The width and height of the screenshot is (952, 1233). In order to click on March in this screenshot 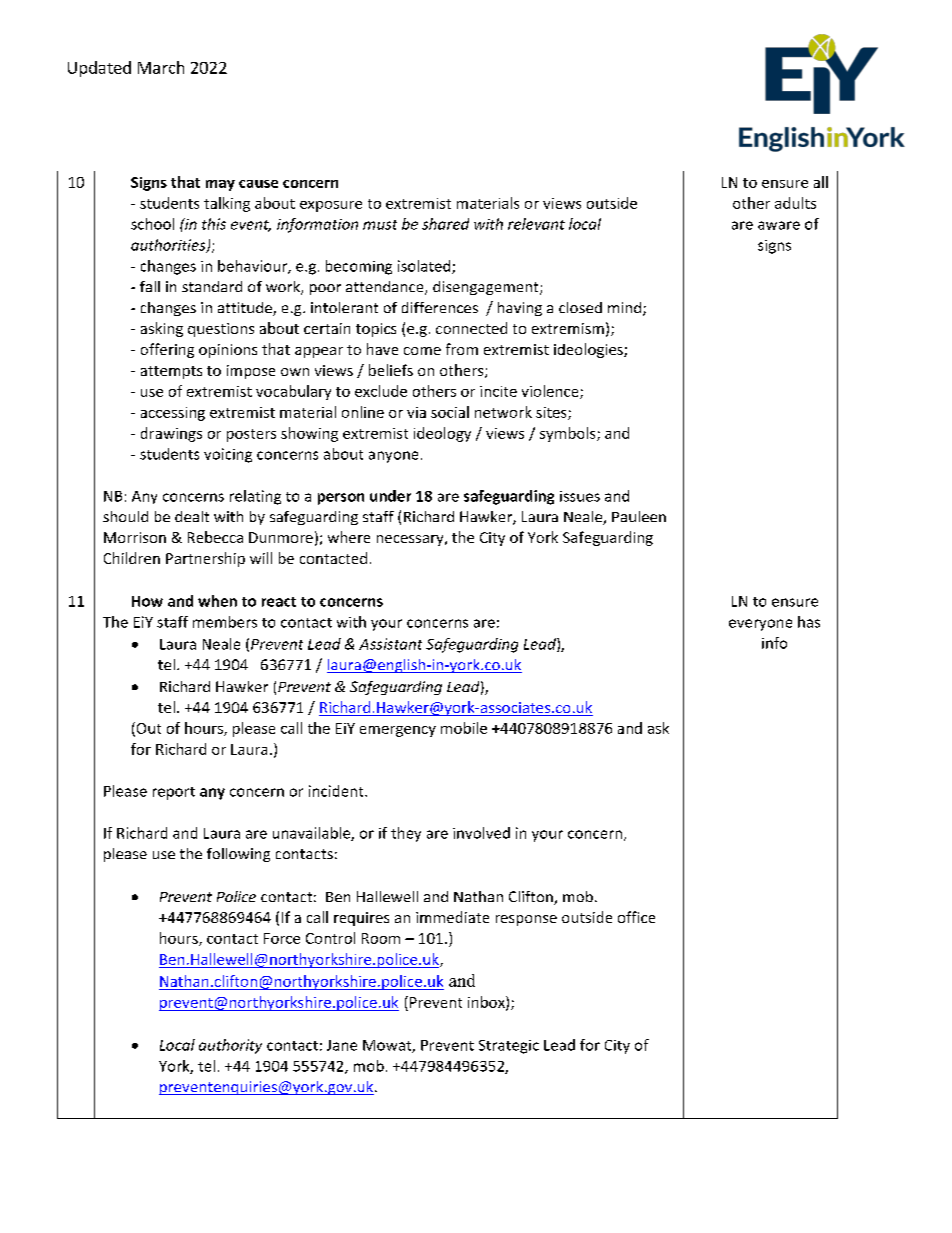, I will do `click(161, 67)`.
